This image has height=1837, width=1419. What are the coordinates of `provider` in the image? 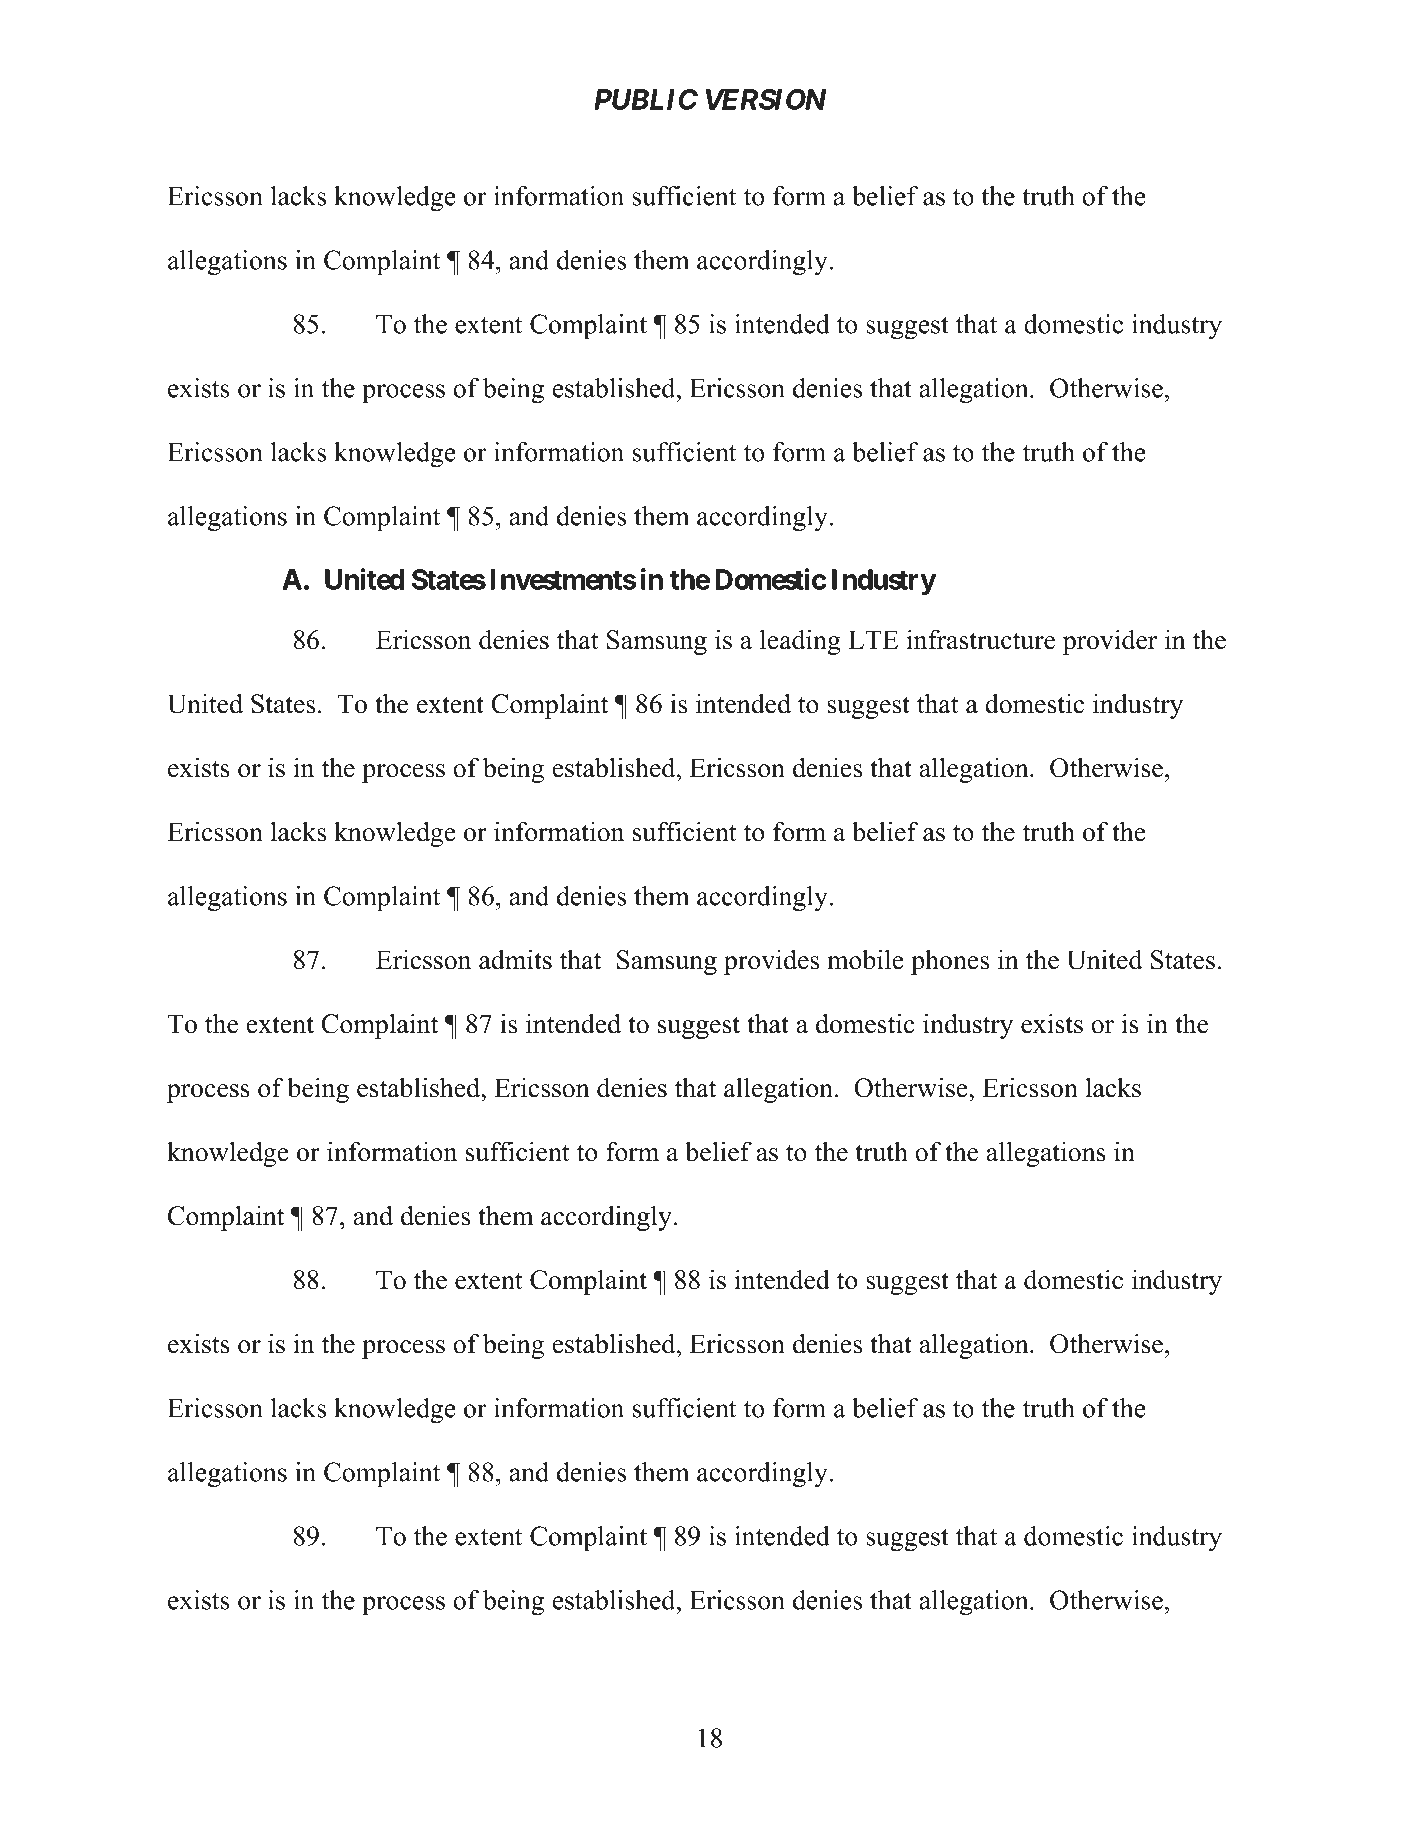 It's located at (1110, 642).
